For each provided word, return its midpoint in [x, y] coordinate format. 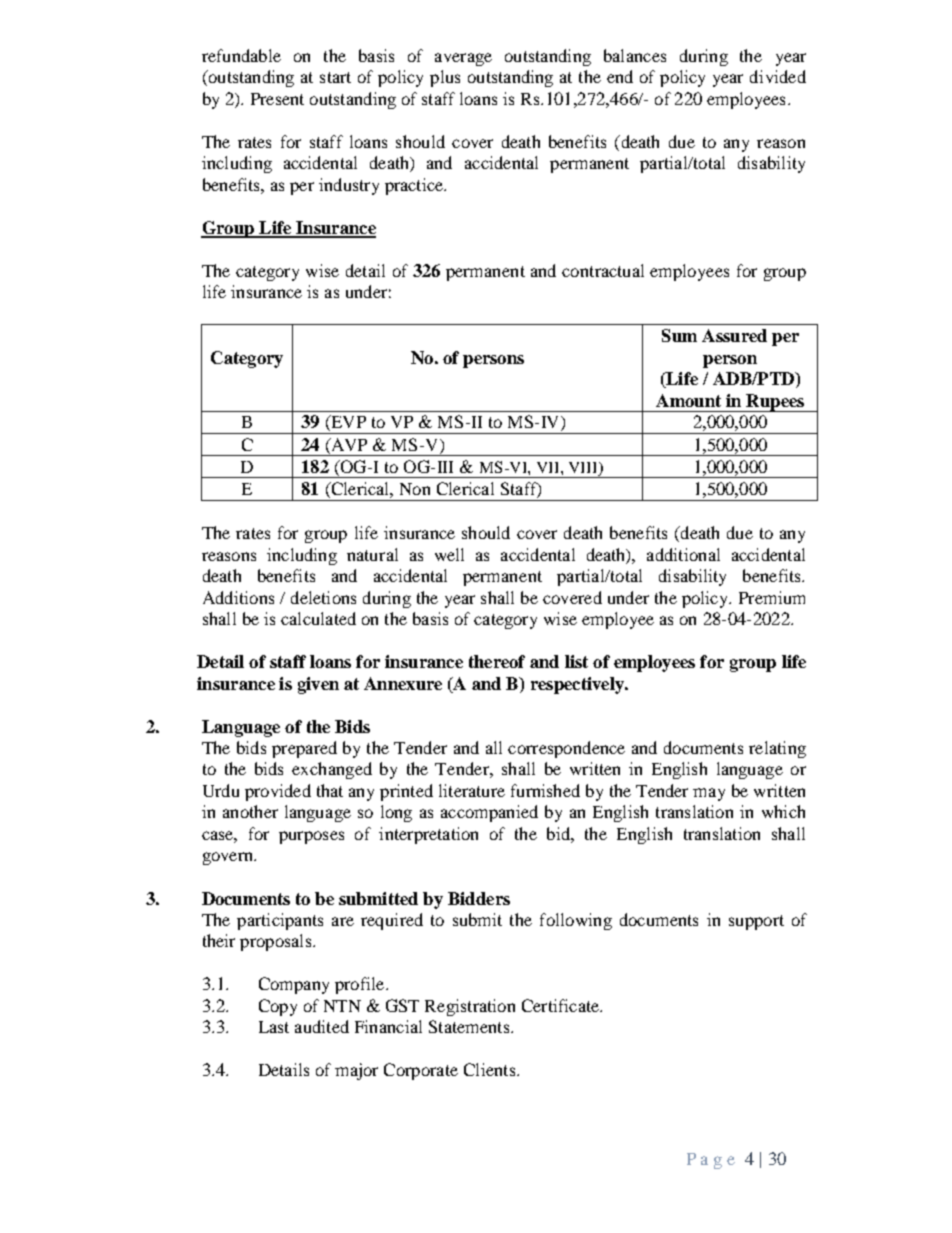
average [463, 59]
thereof [497, 661]
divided [778, 76]
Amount [688, 400]
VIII [584, 469]
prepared [304, 749]
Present [277, 99]
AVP [348, 444]
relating [777, 749]
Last [274, 1027]
